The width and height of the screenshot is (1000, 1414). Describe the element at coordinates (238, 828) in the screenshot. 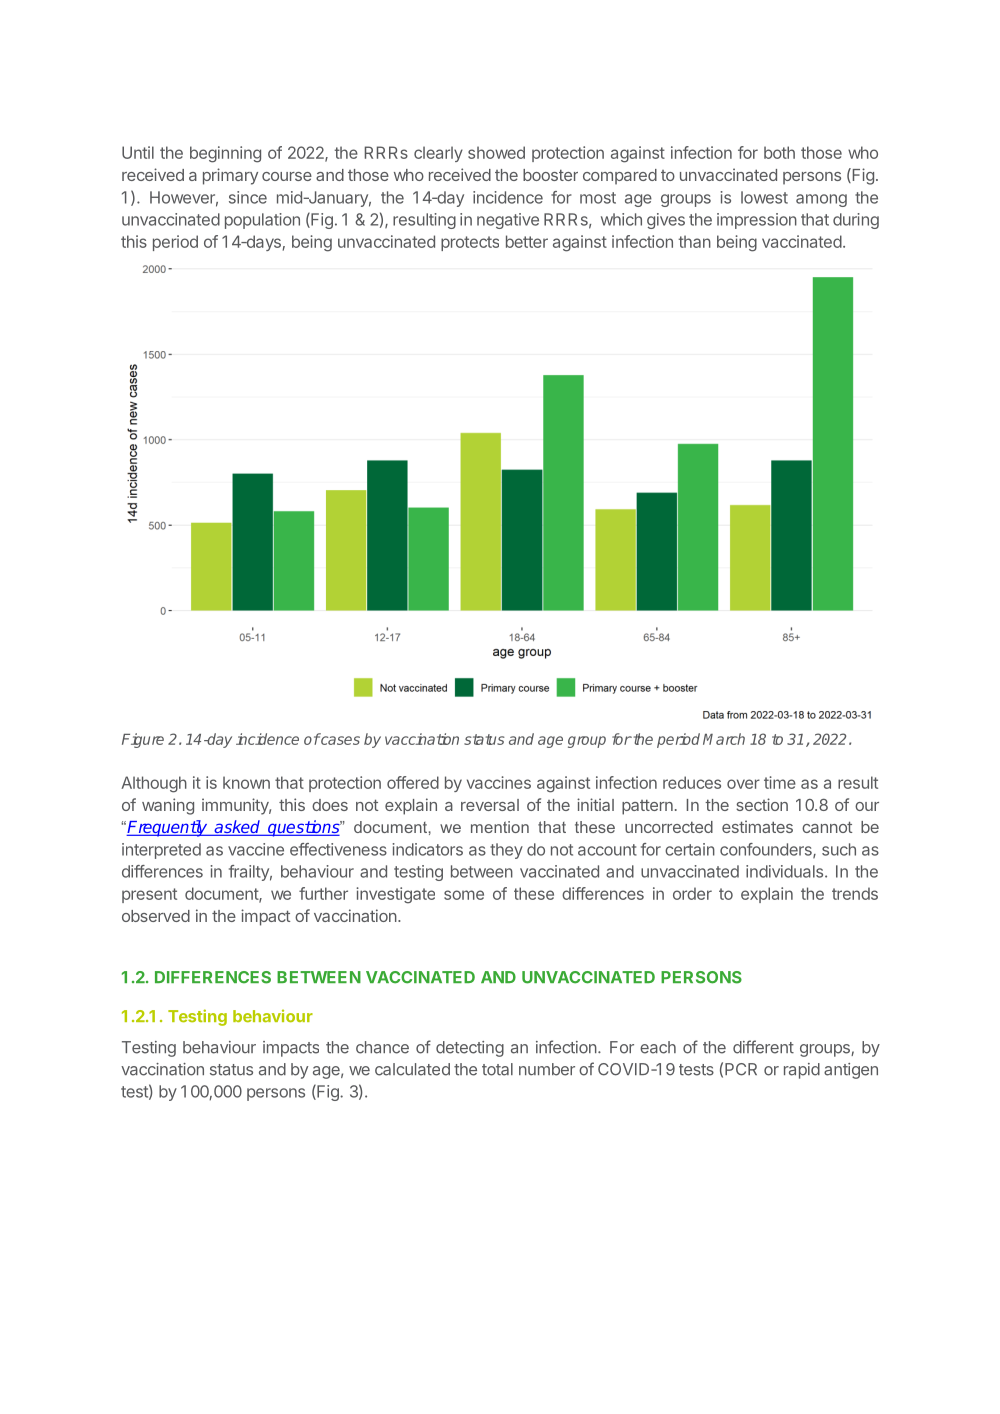

I see `asked` at that location.
